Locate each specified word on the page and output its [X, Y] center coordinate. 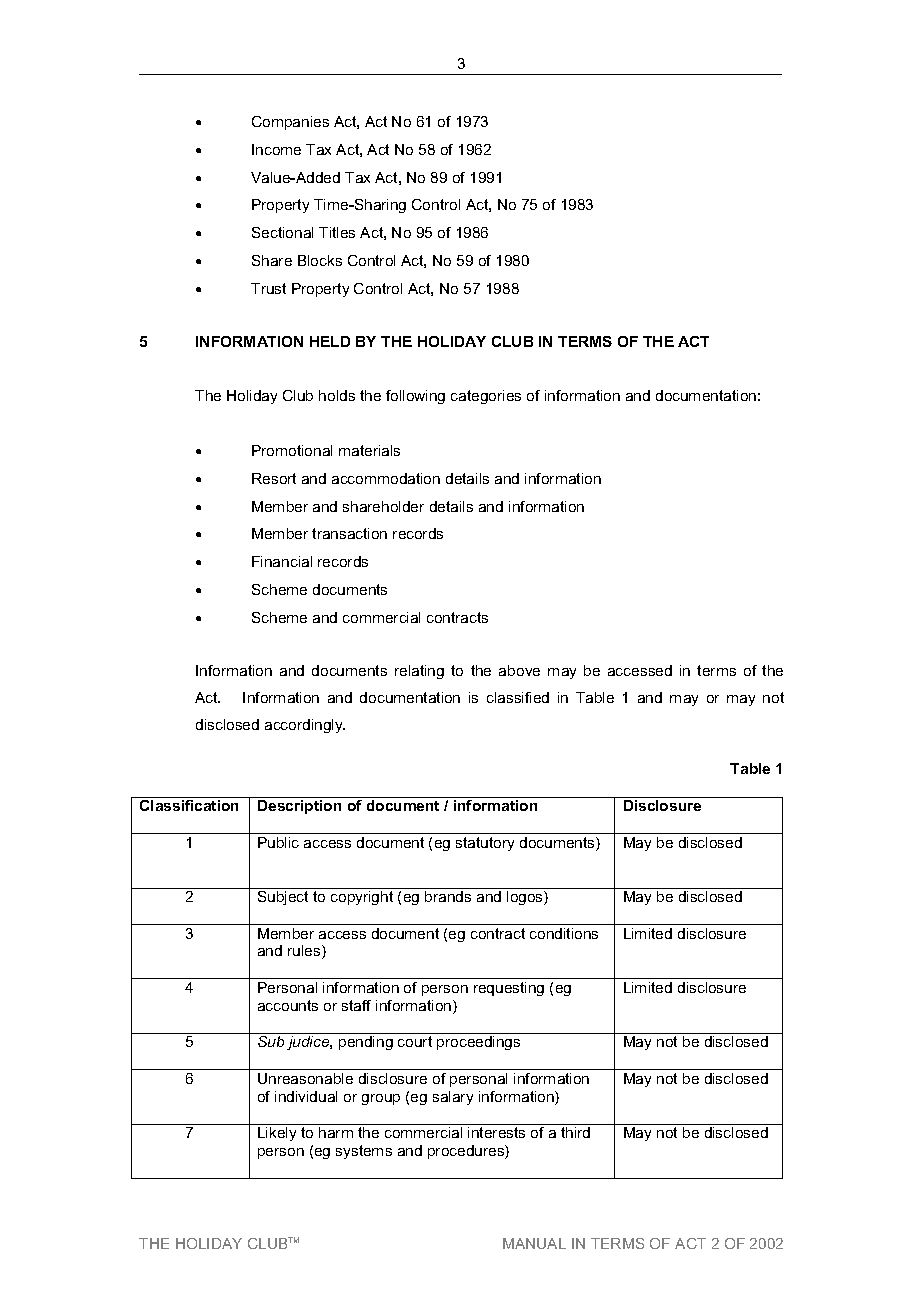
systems [364, 1152]
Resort [274, 478]
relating [419, 672]
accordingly [305, 726]
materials [369, 450]
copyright [362, 898]
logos [526, 898]
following [415, 397]
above [519, 670]
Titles [337, 232]
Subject [283, 898]
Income [276, 149]
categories [486, 397]
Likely [277, 1134]
